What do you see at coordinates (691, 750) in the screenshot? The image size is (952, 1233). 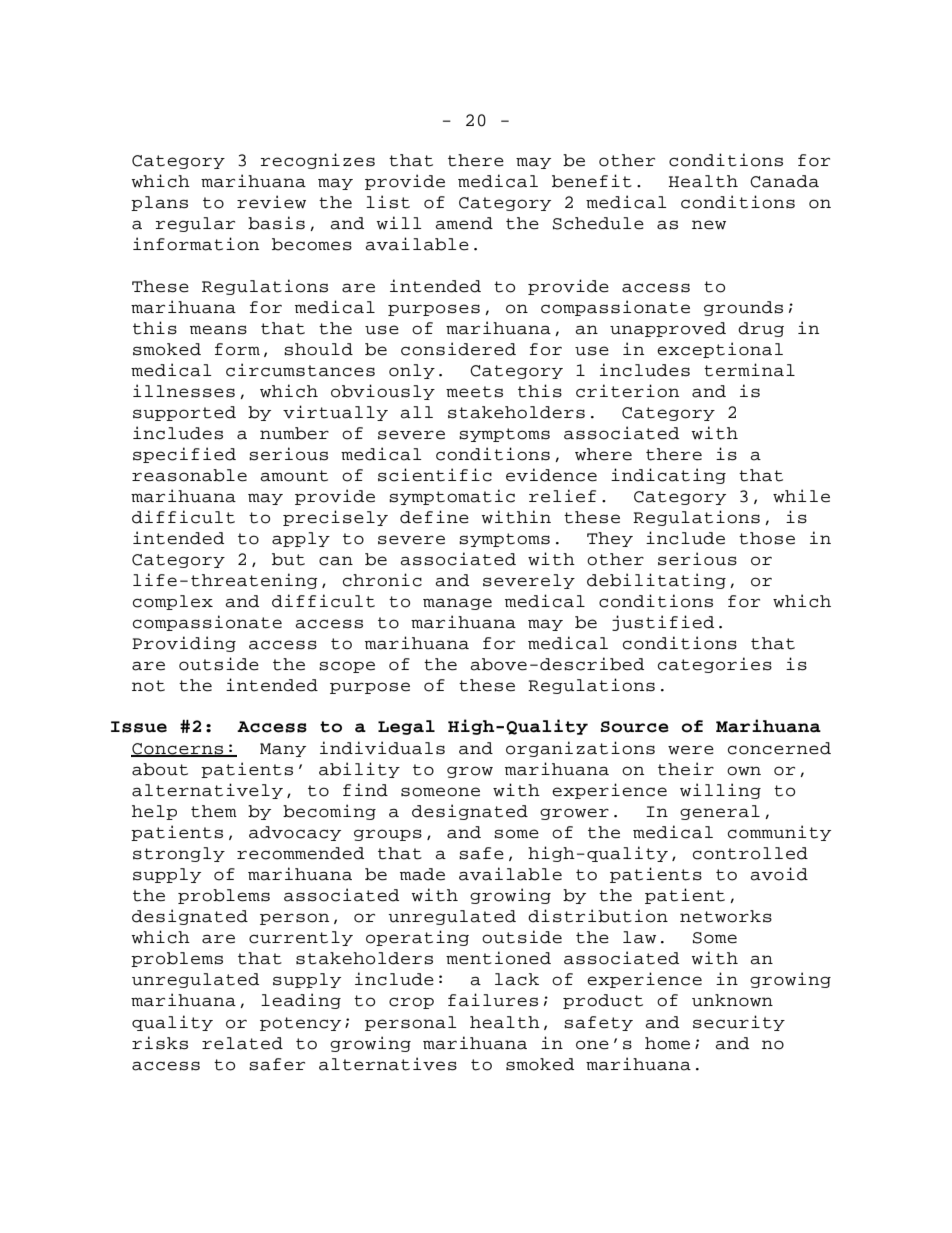 I see `were` at bounding box center [691, 750].
